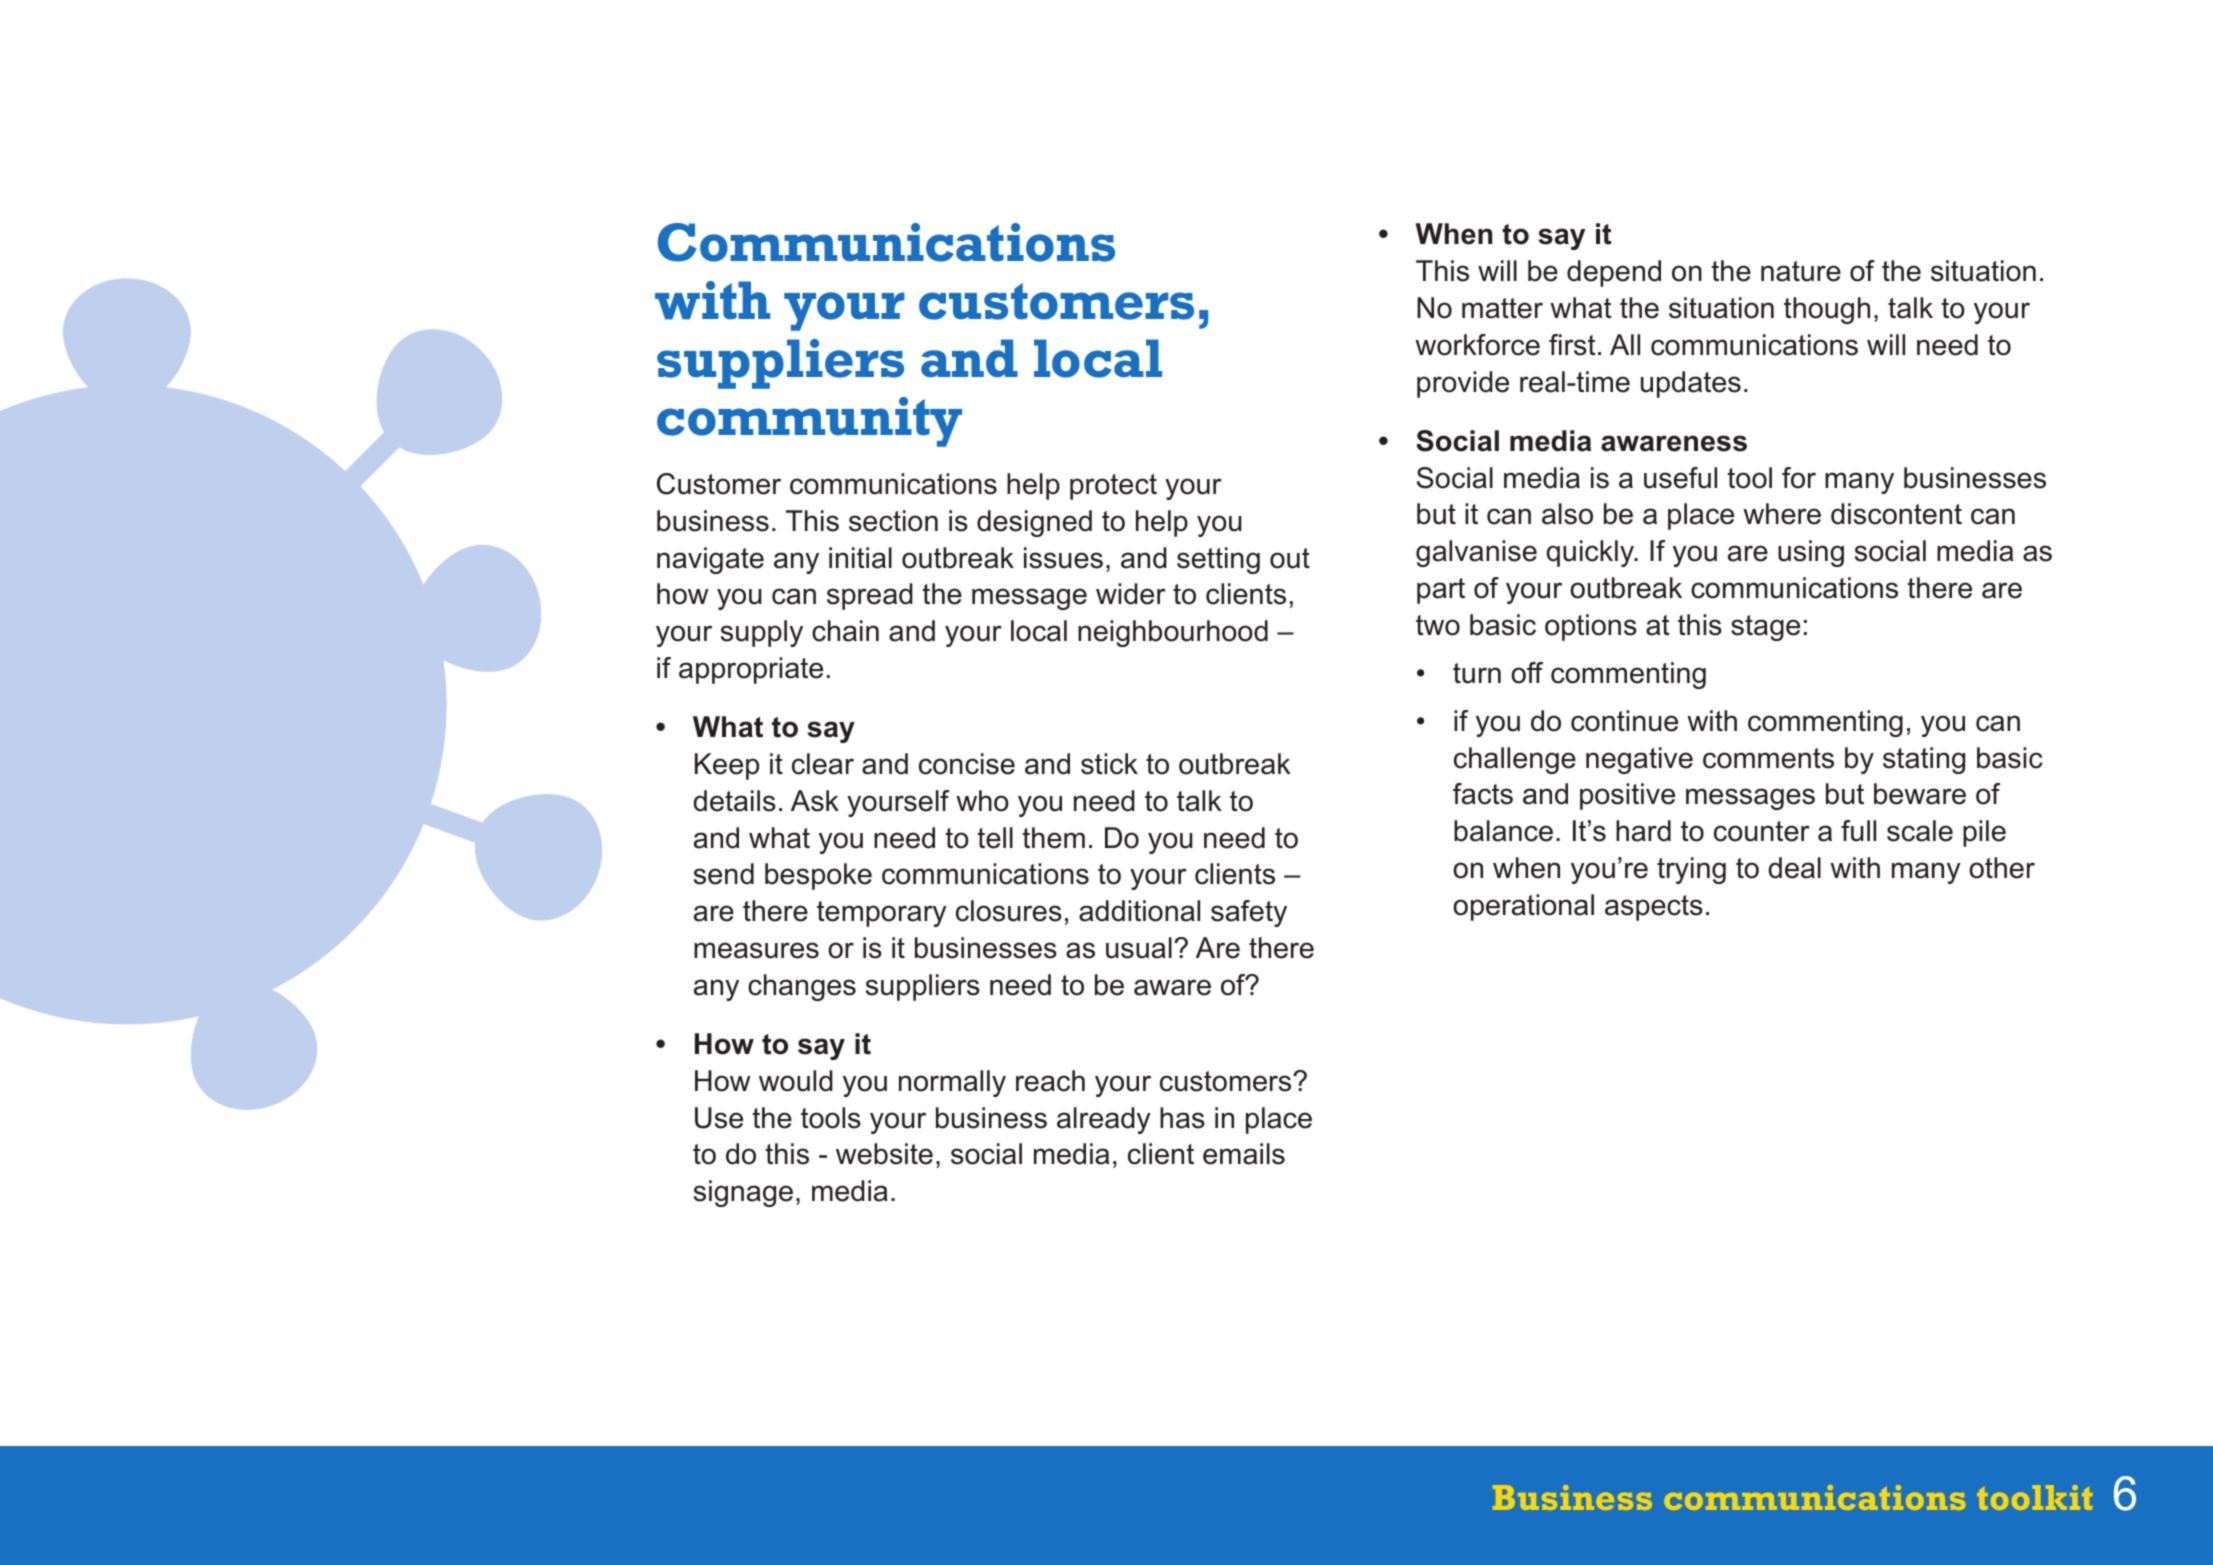  Describe the element at coordinates (1827, 310) in the screenshot. I see `though` at that location.
